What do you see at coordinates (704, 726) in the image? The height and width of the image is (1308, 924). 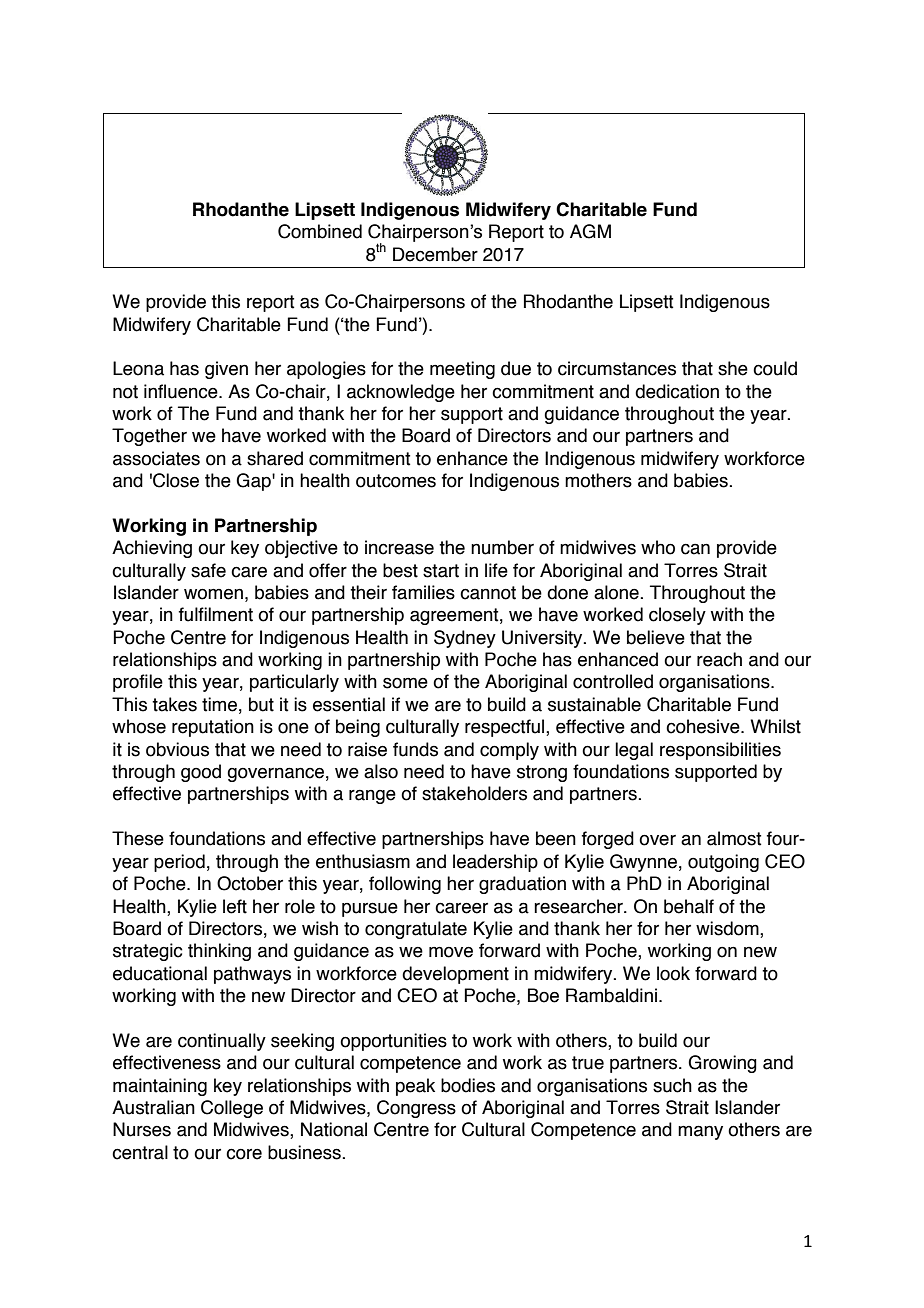 I see `cohesive` at bounding box center [704, 726].
